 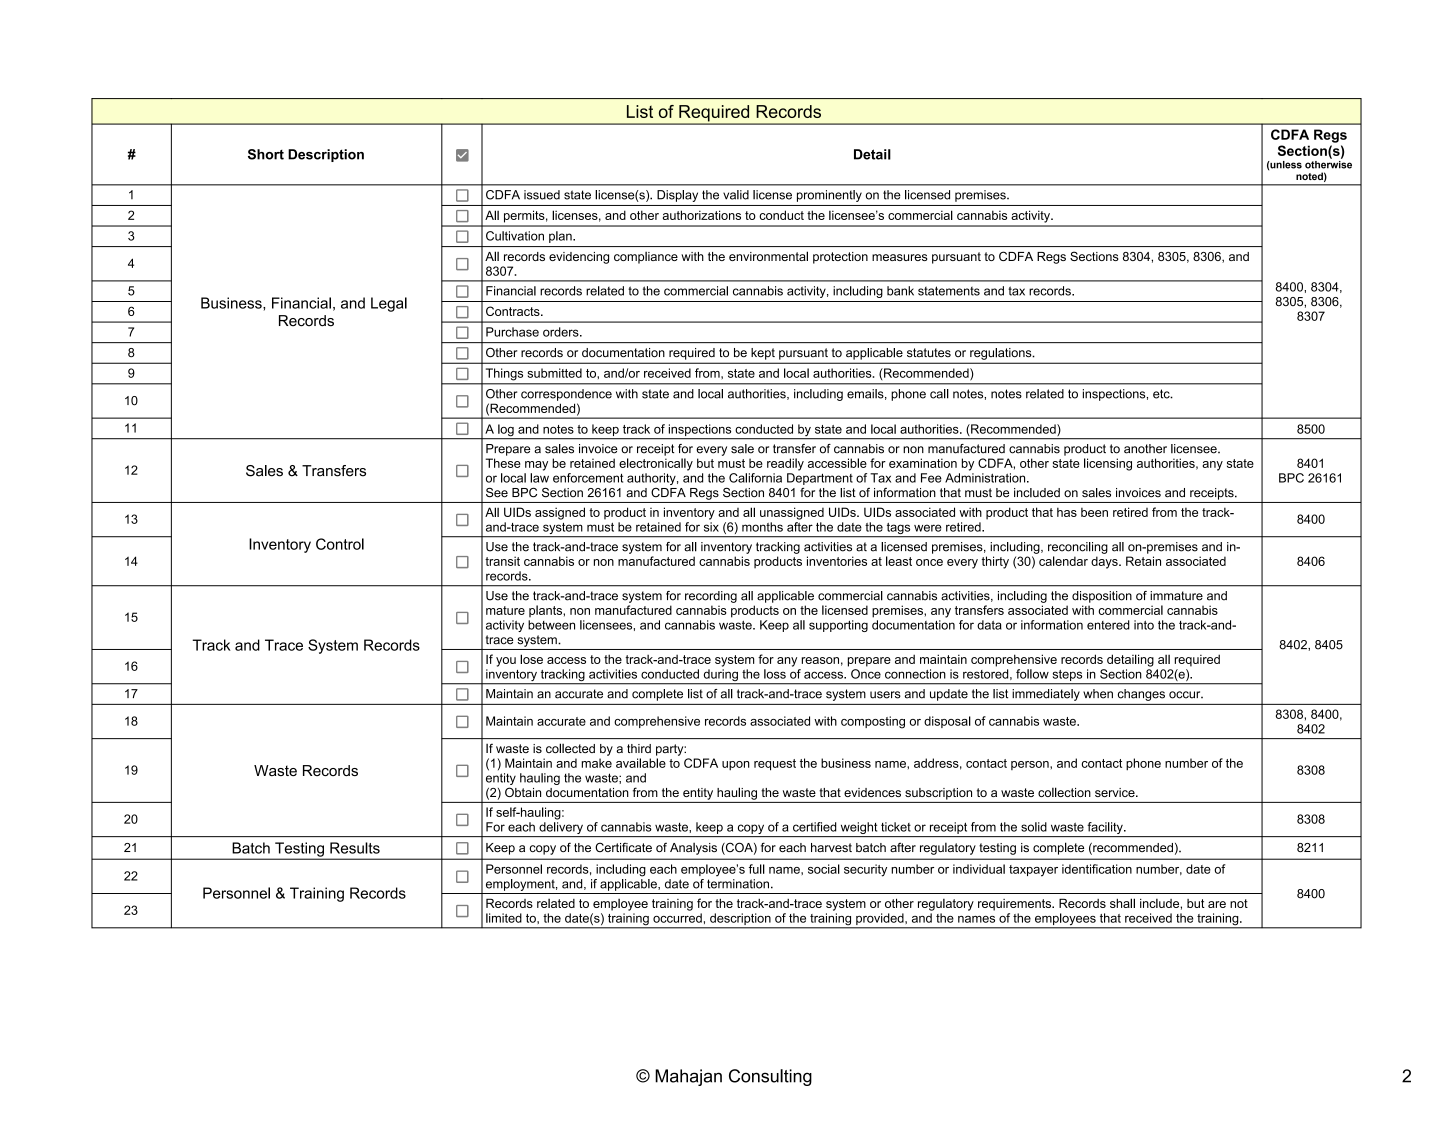 What do you see at coordinates (1064, 792) in the screenshot?
I see `collection` at bounding box center [1064, 792].
